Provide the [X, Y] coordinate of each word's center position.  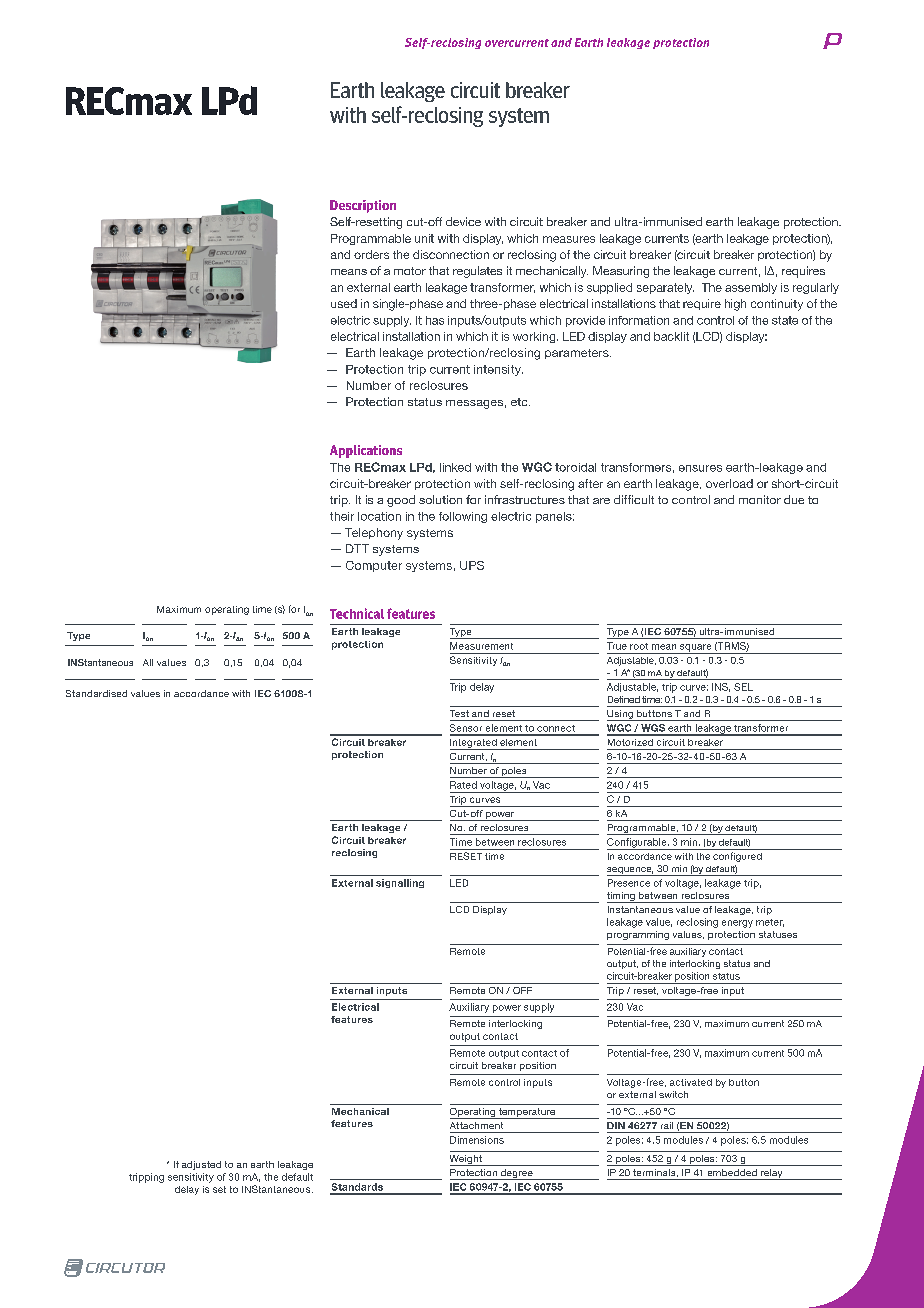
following [463, 517]
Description [363, 206]
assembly [751, 288]
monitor [760, 499]
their [342, 516]
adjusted [201, 1165]
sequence [630, 871]
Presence [629, 883]
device [463, 221]
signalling [400, 883]
